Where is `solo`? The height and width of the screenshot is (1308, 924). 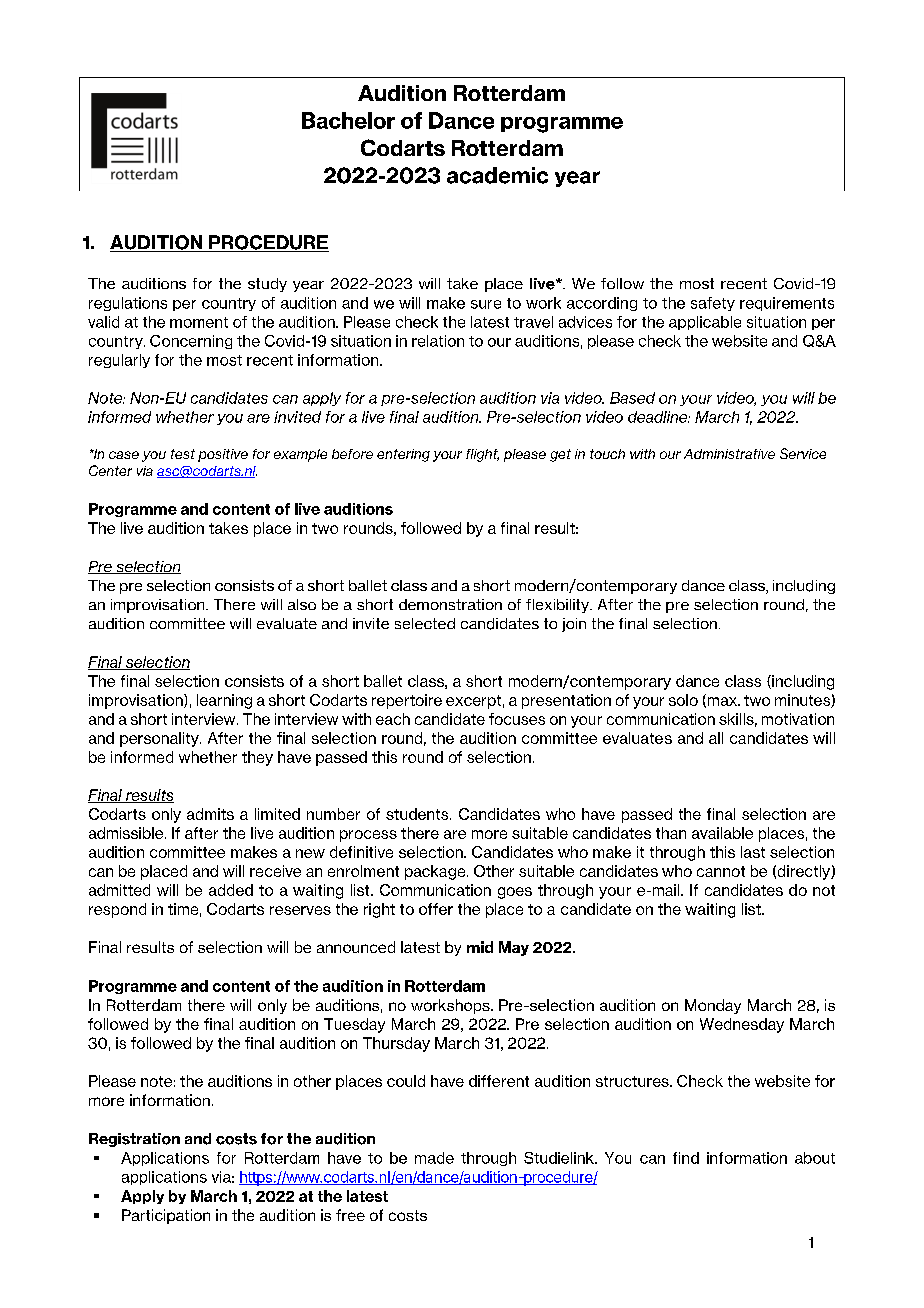
solo is located at coordinates (683, 700).
